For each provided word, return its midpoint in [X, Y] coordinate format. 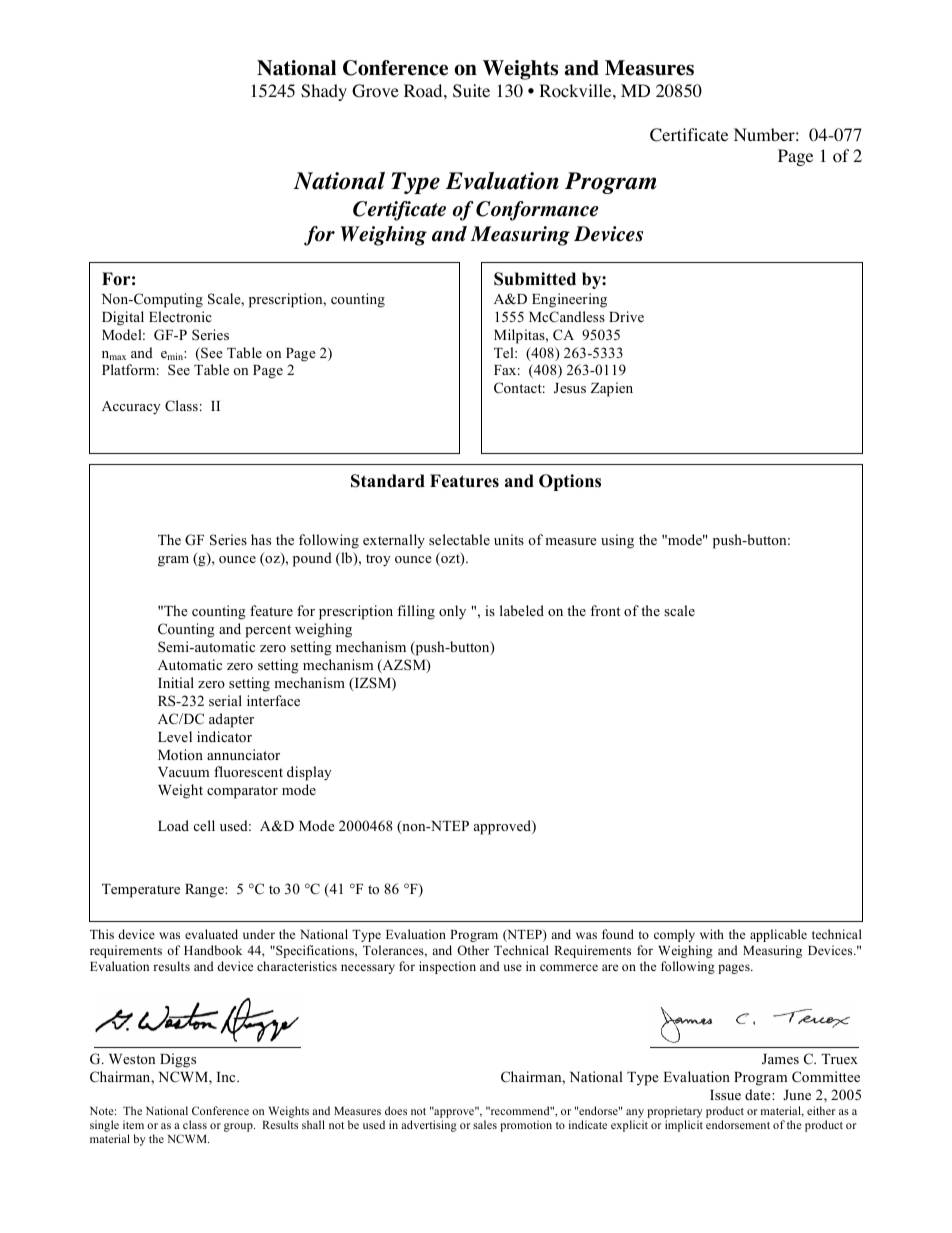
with [712, 934]
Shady [324, 92]
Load [173, 825]
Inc [227, 1077]
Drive [626, 316]
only [452, 612]
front [605, 610]
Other [473, 950]
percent [268, 631]
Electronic [180, 316]
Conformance [537, 211]
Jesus [570, 388]
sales [485, 1124]
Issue [725, 1095]
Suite [471, 91]
